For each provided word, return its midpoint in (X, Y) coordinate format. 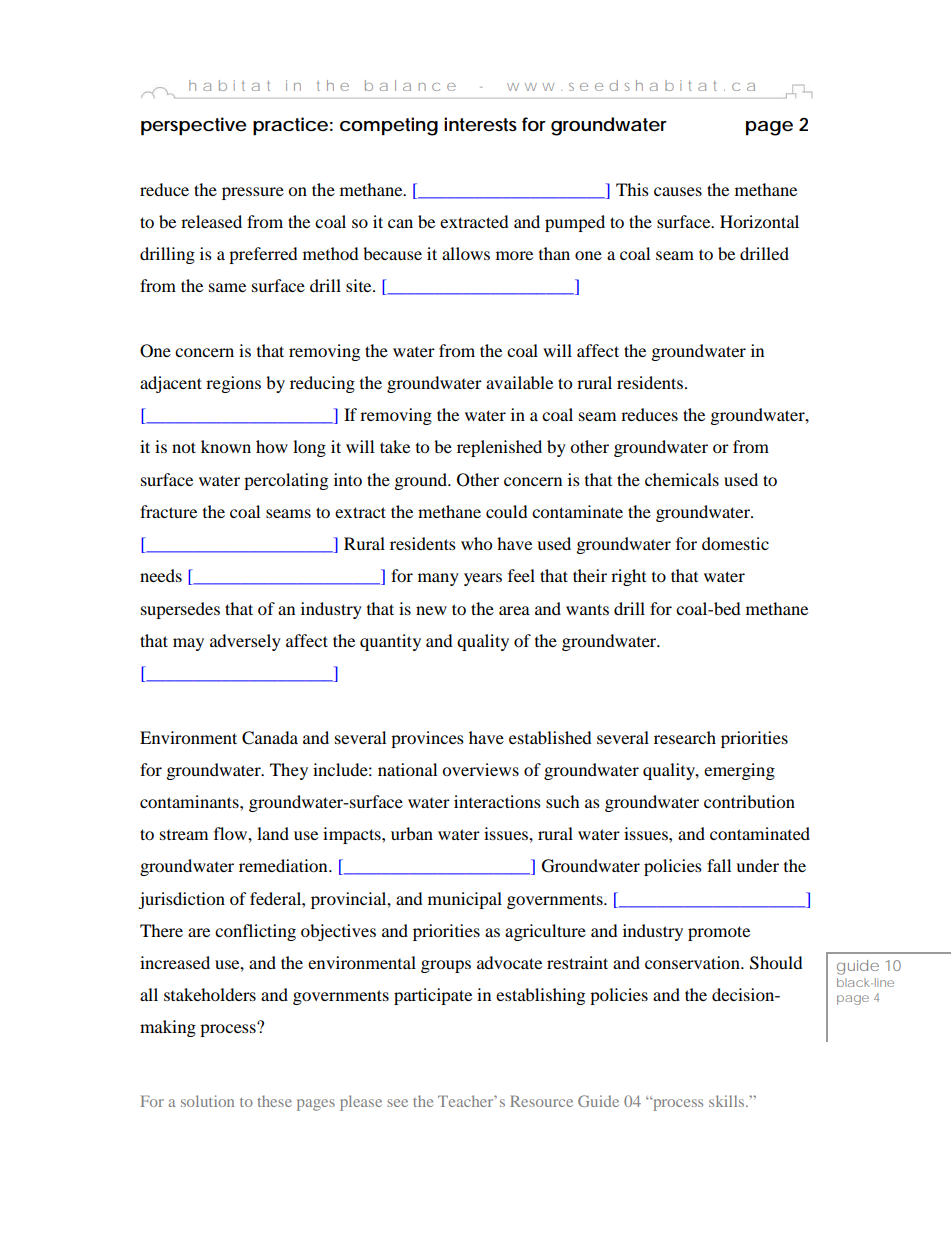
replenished (499, 448)
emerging (739, 771)
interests (480, 124)
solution (207, 1101)
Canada (270, 738)
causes (678, 191)
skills (728, 1101)
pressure (253, 193)
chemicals (682, 479)
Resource (541, 1101)
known (226, 446)
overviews (480, 769)
